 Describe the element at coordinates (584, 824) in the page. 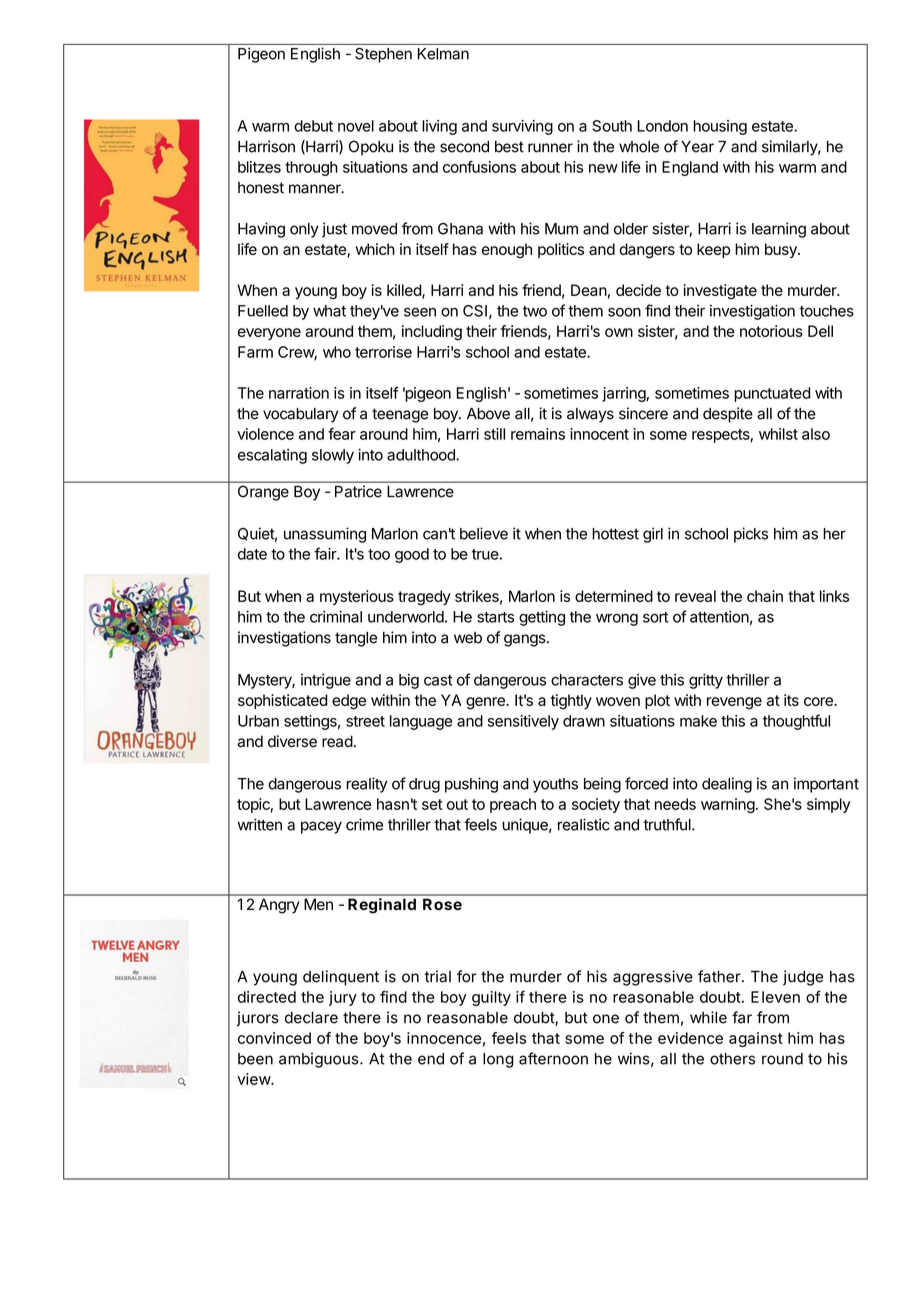

I see `realistic` at that location.
